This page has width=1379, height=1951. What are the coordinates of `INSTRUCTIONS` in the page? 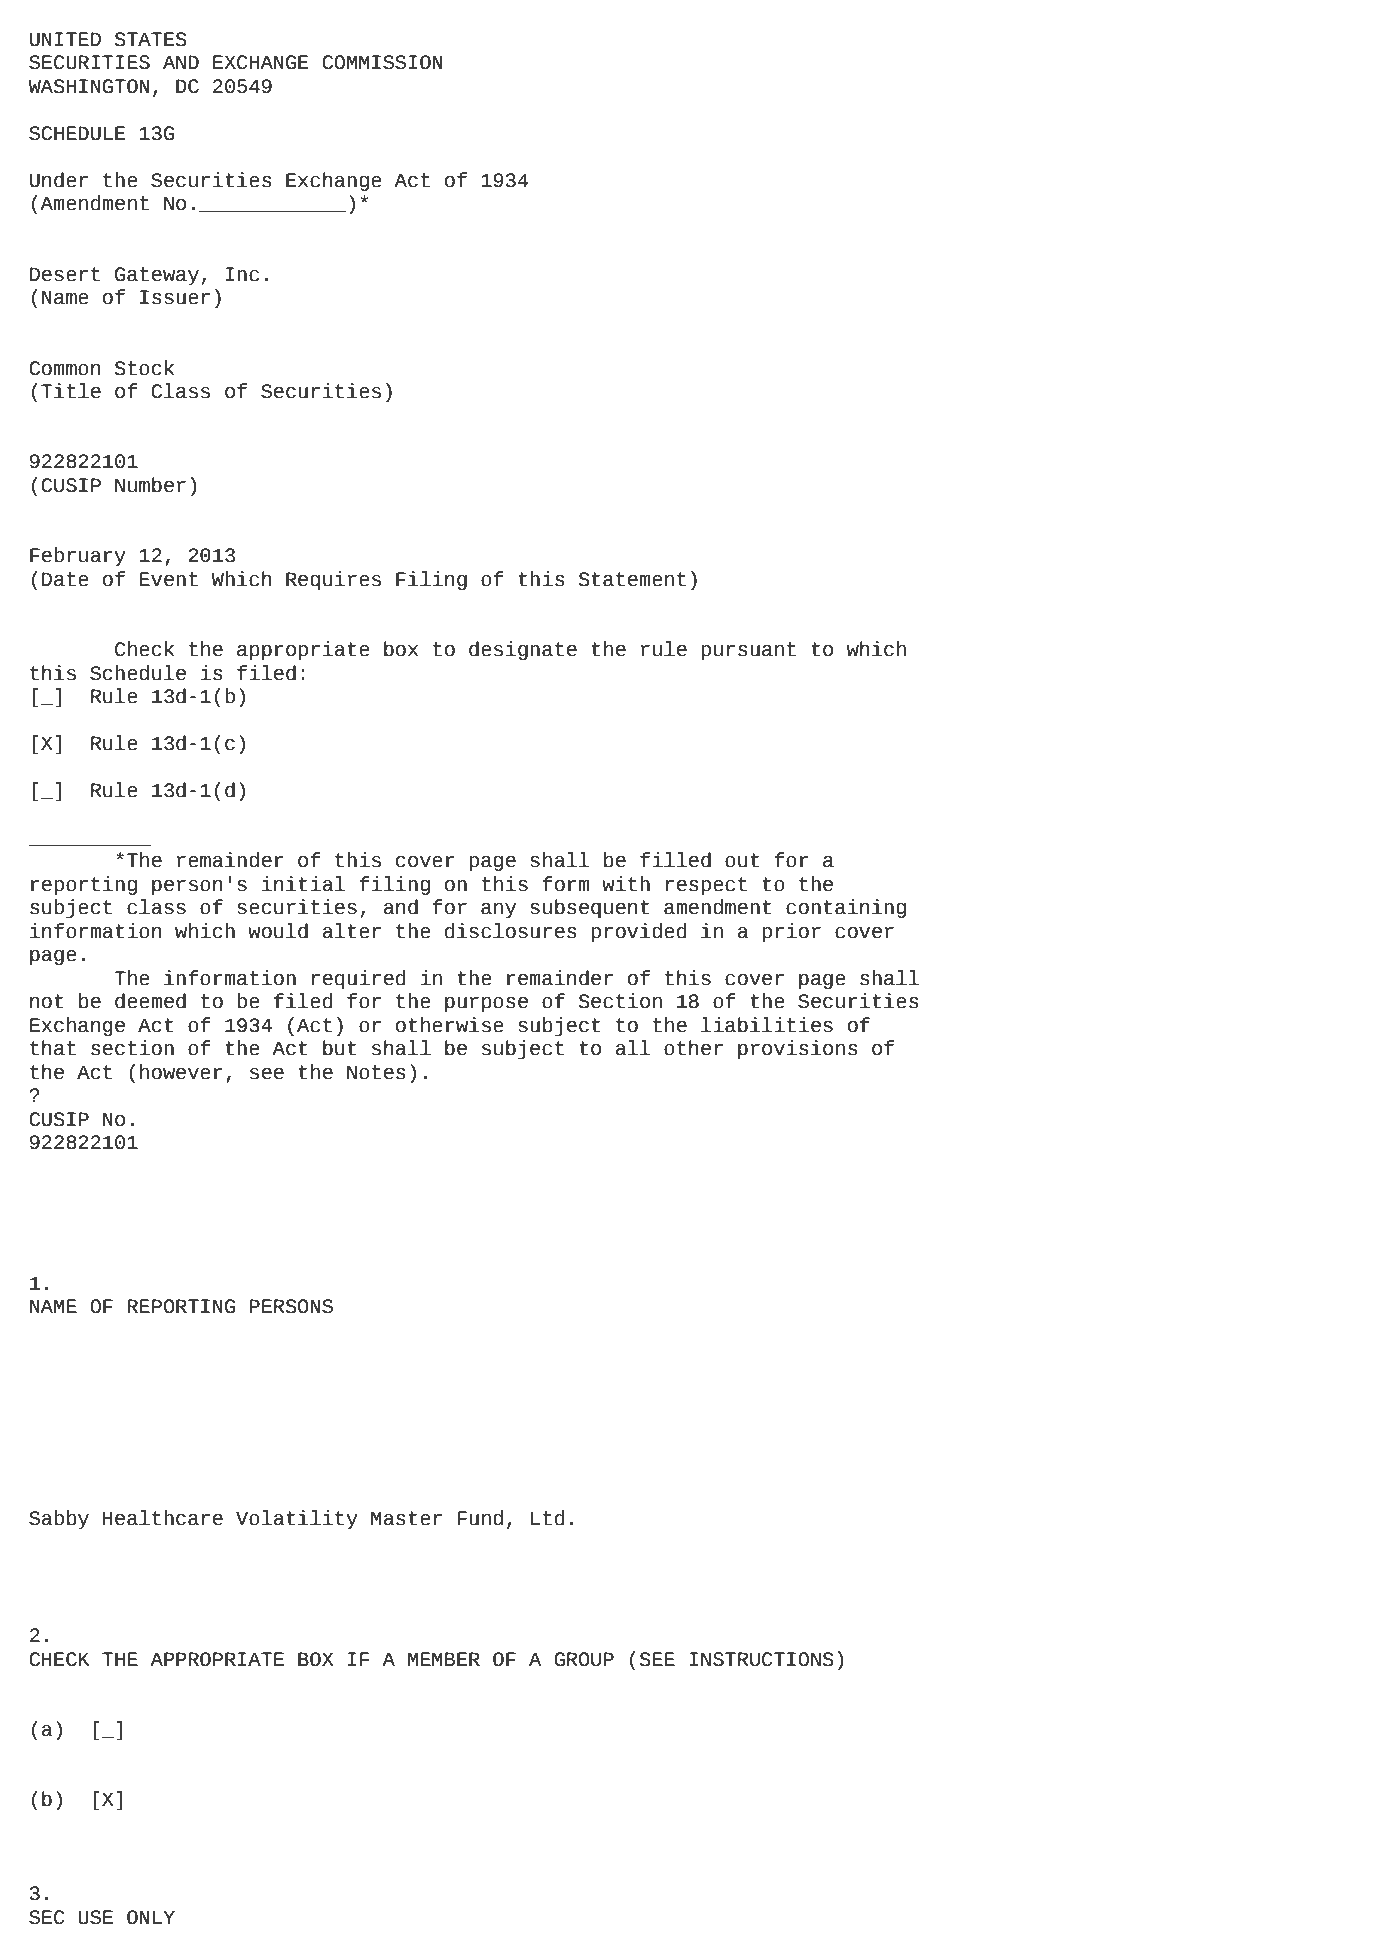 It's located at (761, 1659).
